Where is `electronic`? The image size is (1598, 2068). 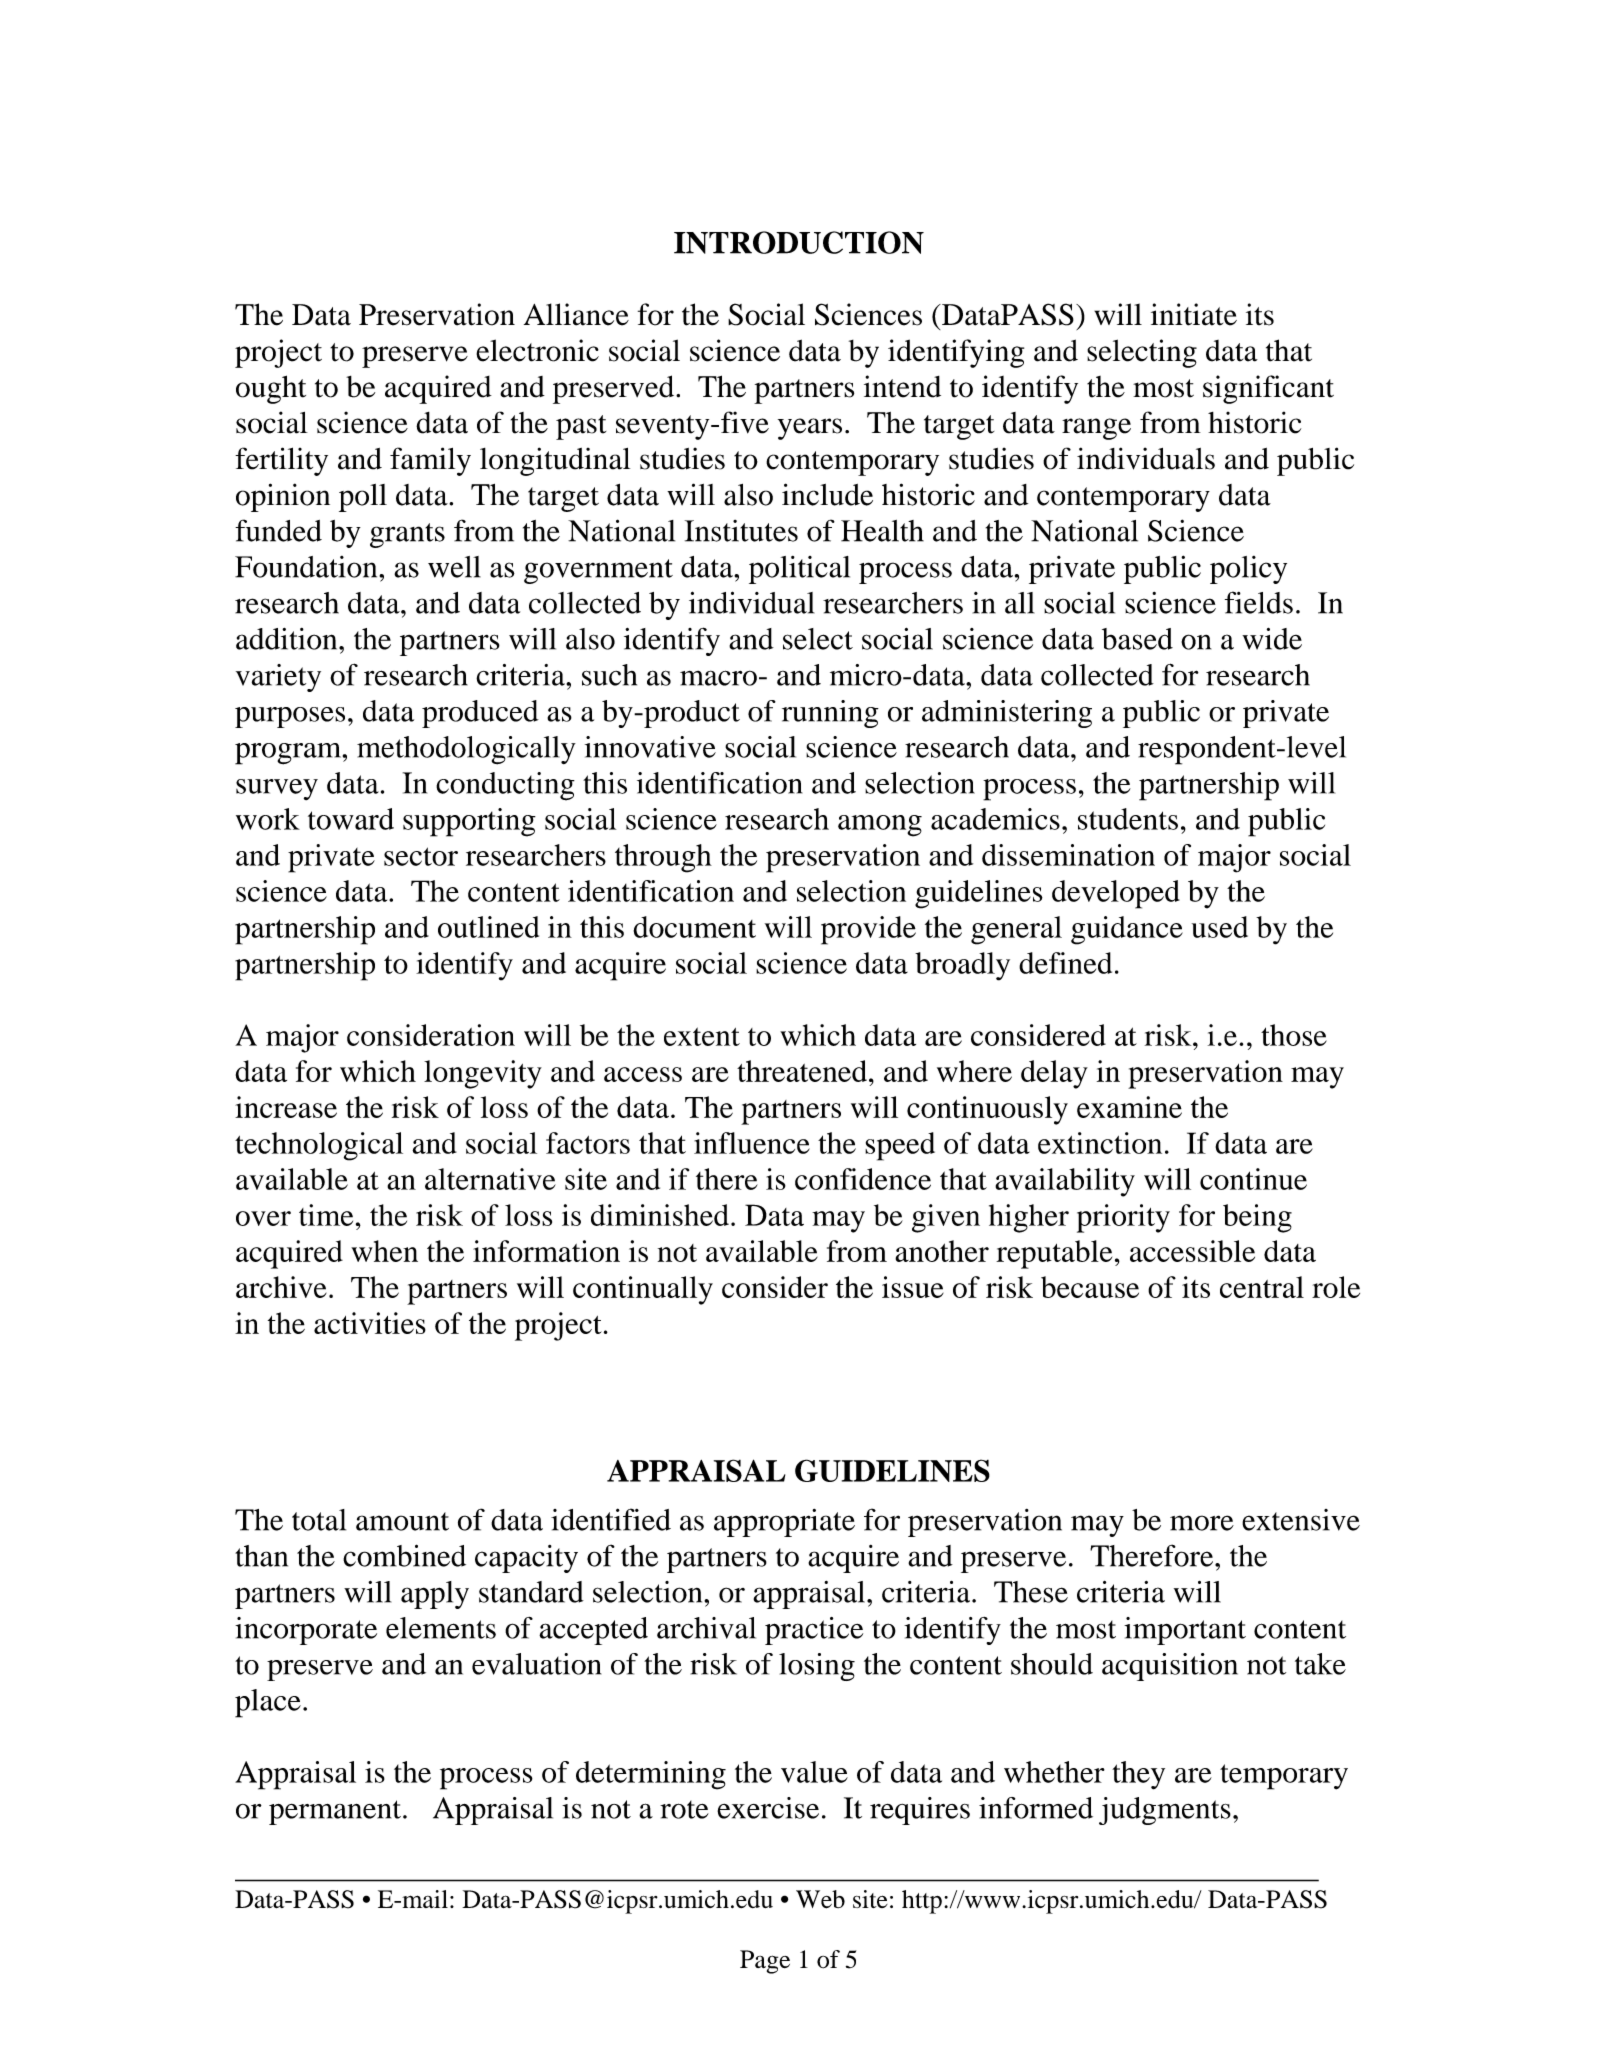 electronic is located at coordinates (537, 350).
